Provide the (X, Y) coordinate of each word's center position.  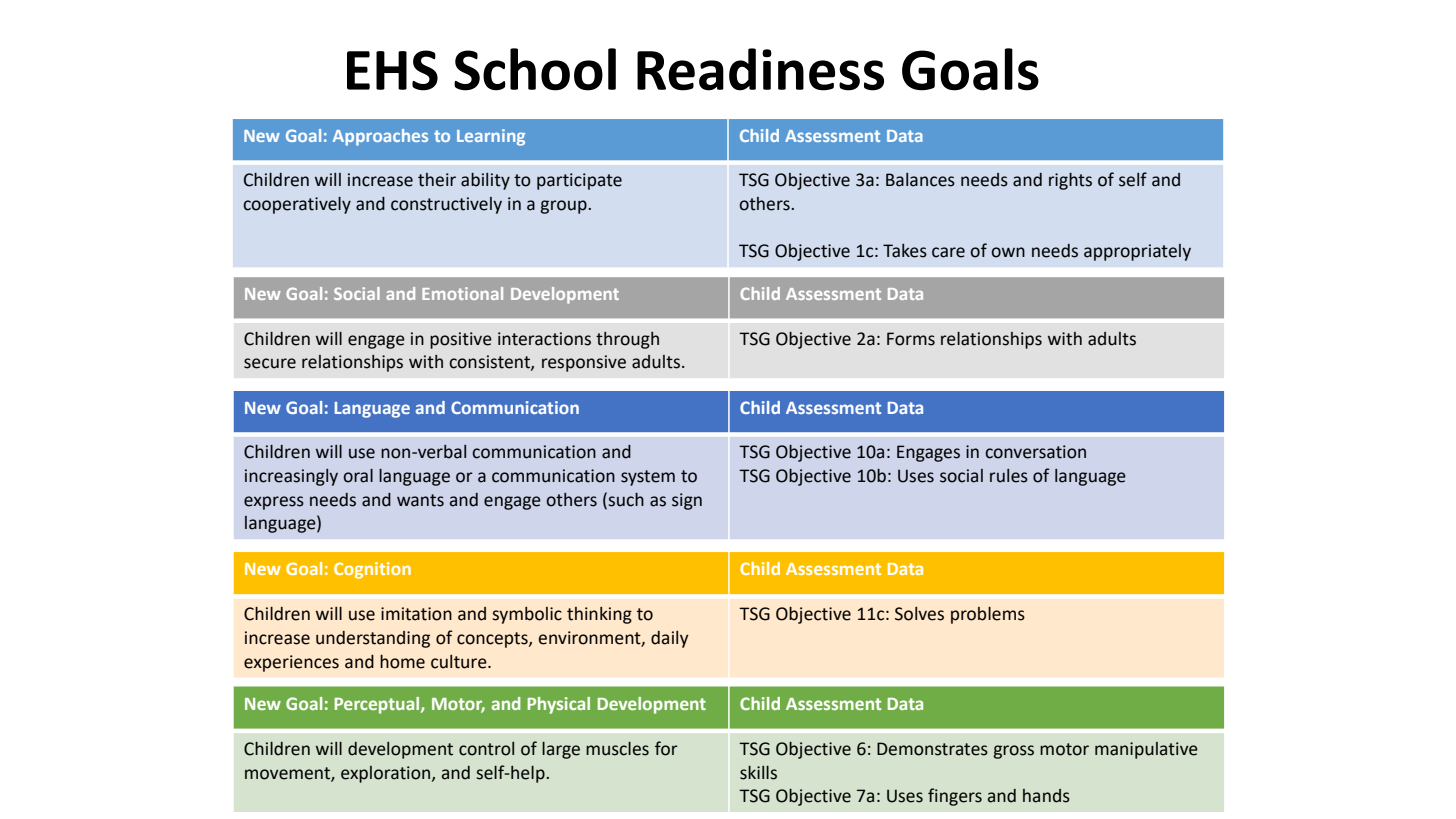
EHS (392, 70)
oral (358, 476)
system (648, 478)
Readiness (760, 69)
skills (758, 773)
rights (1070, 181)
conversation (1035, 452)
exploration (387, 774)
